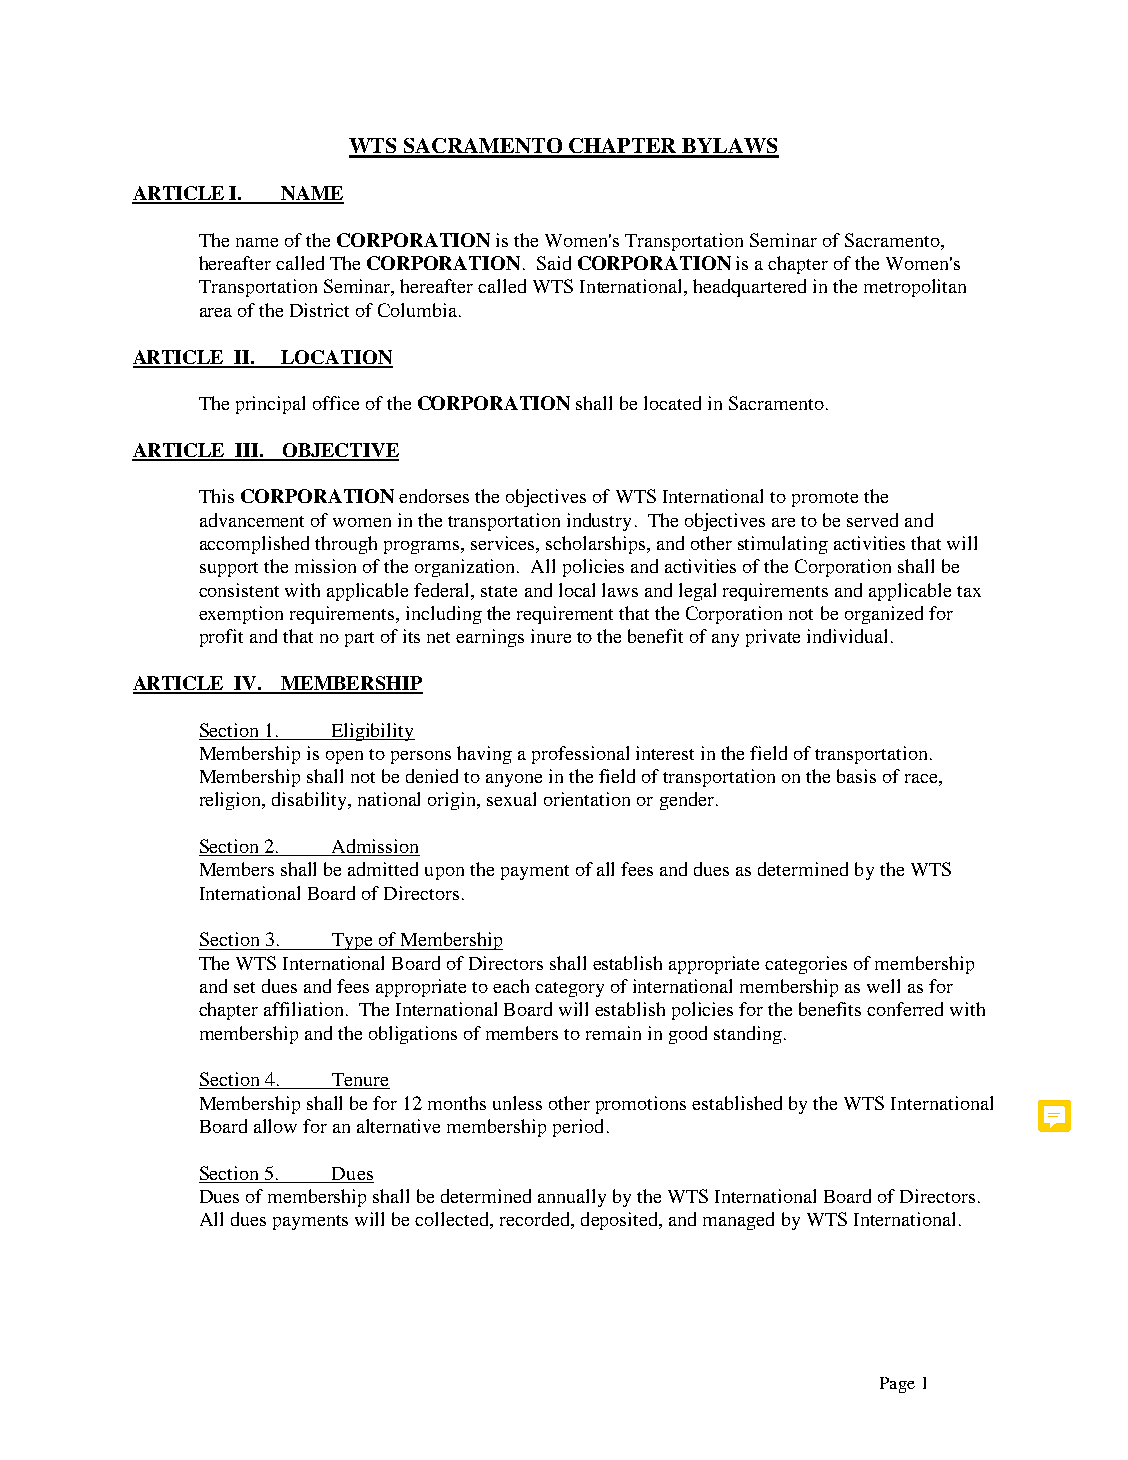  Describe the element at coordinates (897, 1385) in the screenshot. I see `Page` at that location.
